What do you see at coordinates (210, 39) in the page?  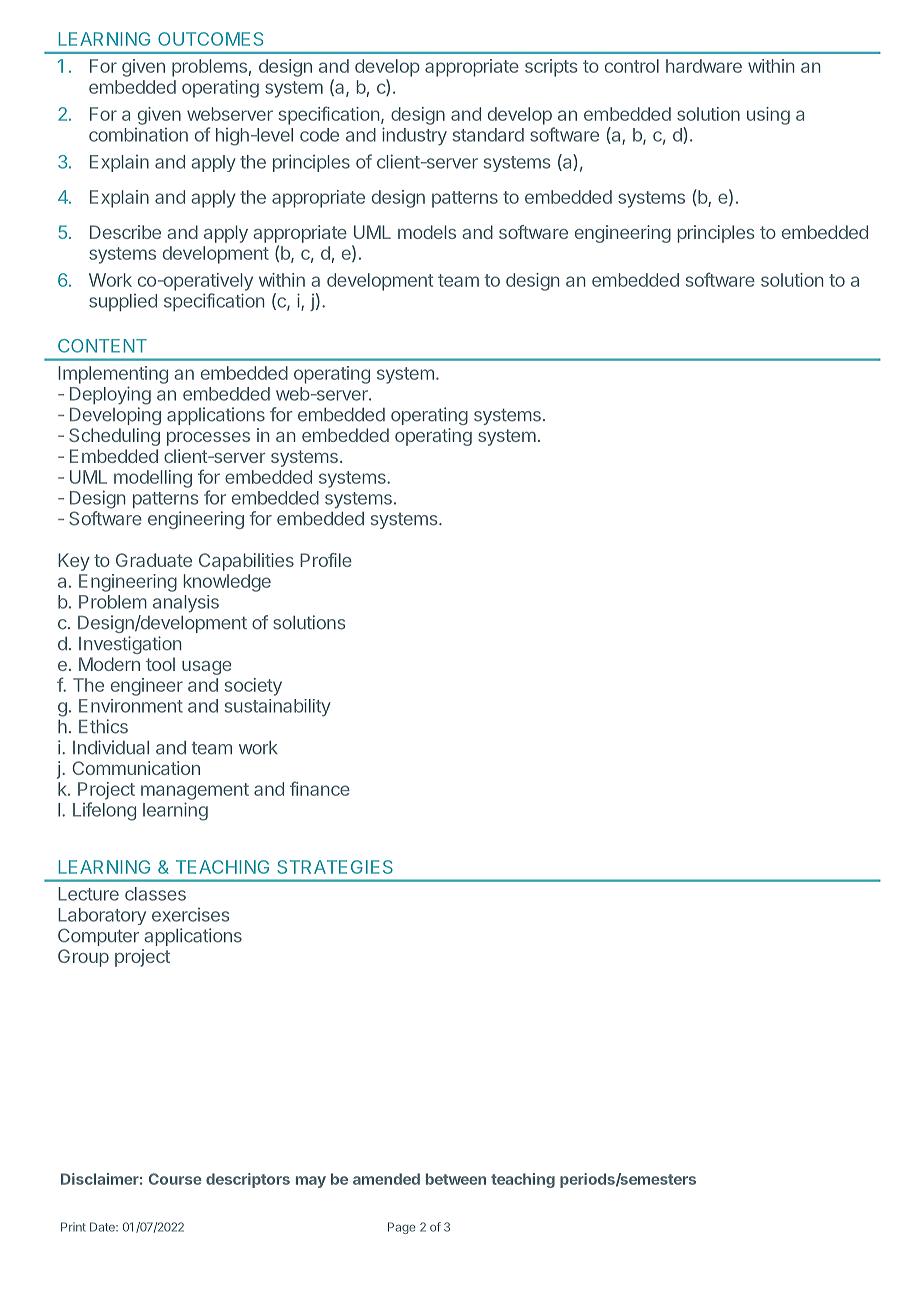 I see `OUTCOMES` at bounding box center [210, 39].
